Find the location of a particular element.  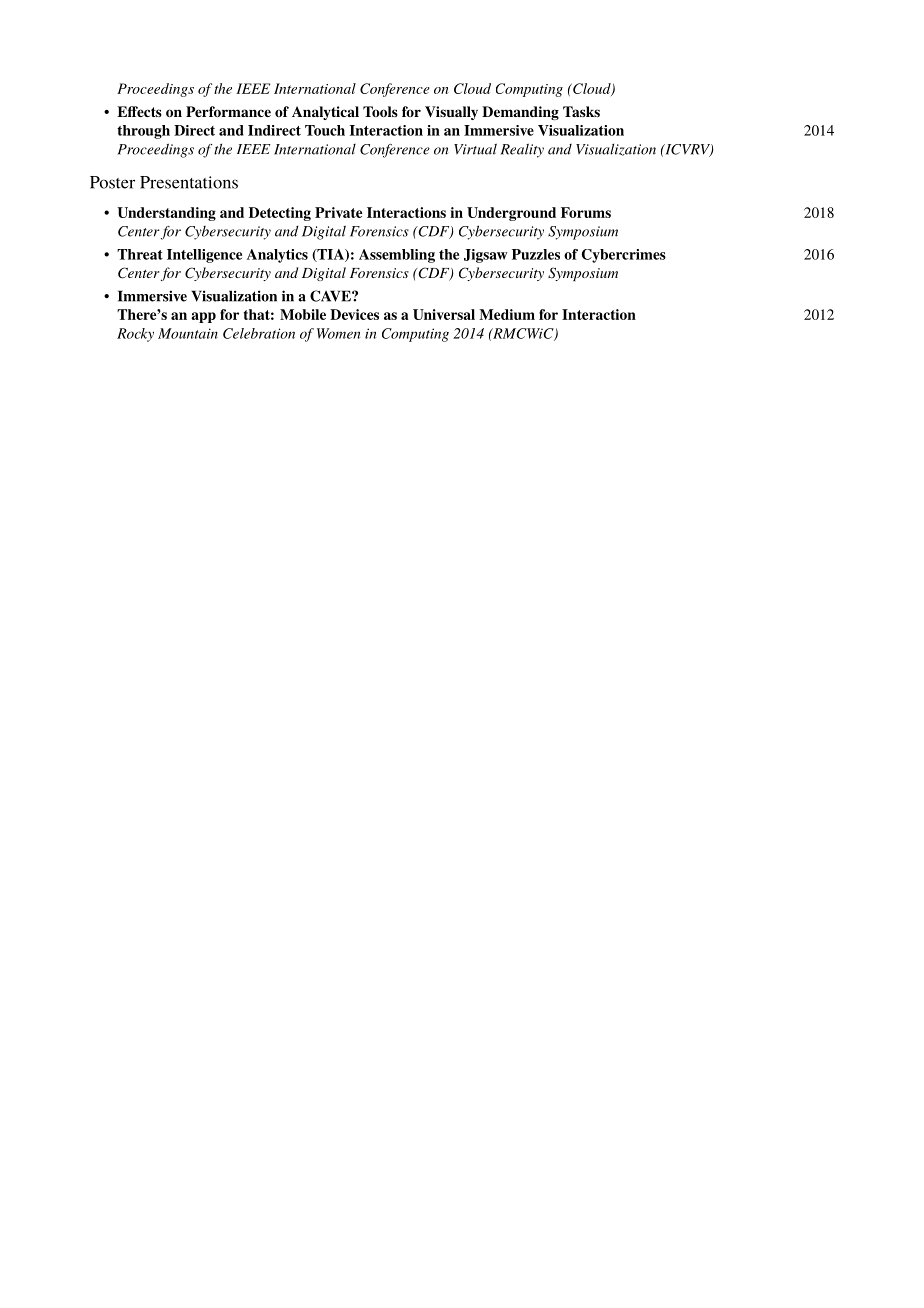

Effects is located at coordinates (139, 111).
